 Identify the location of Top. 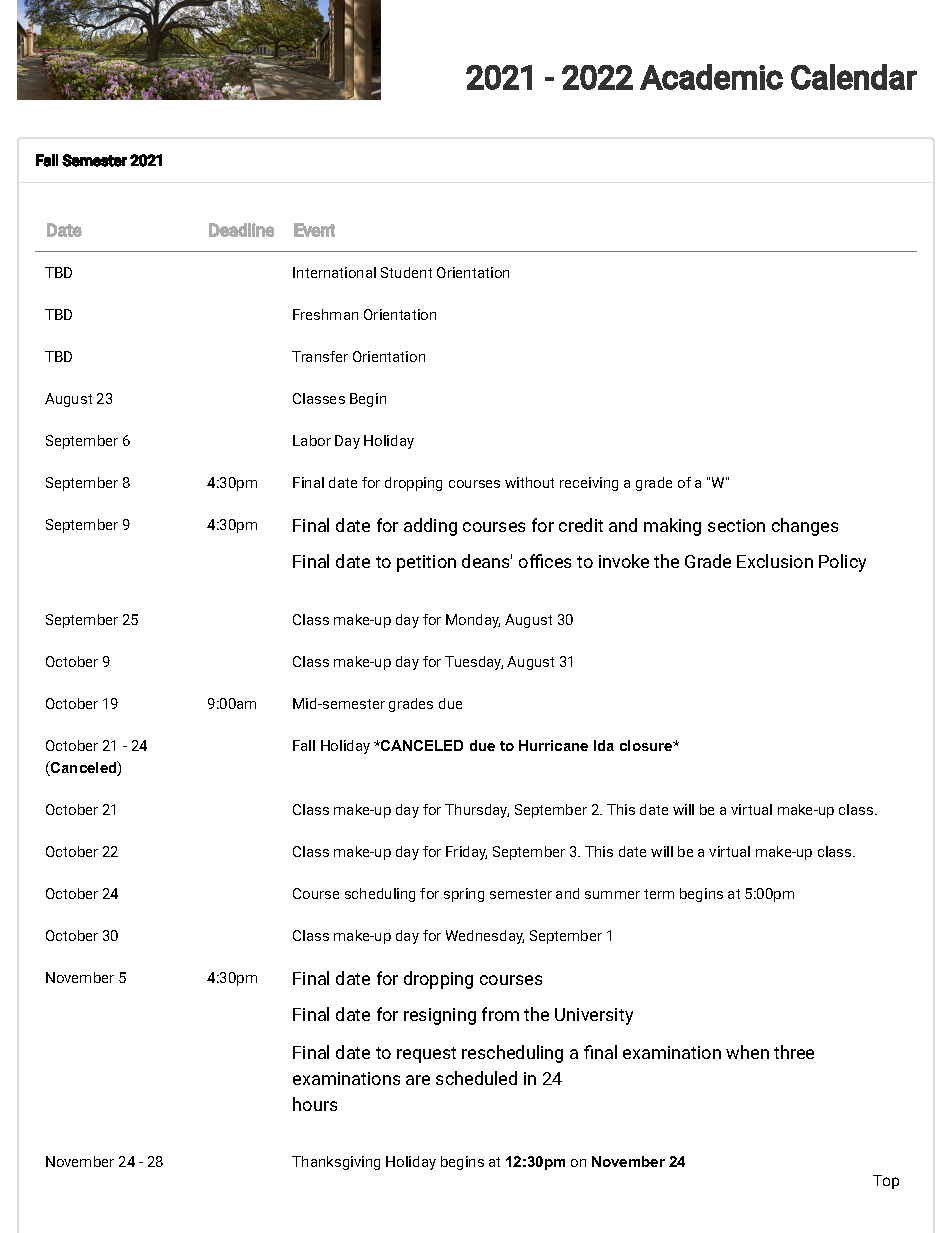
(886, 1182).
